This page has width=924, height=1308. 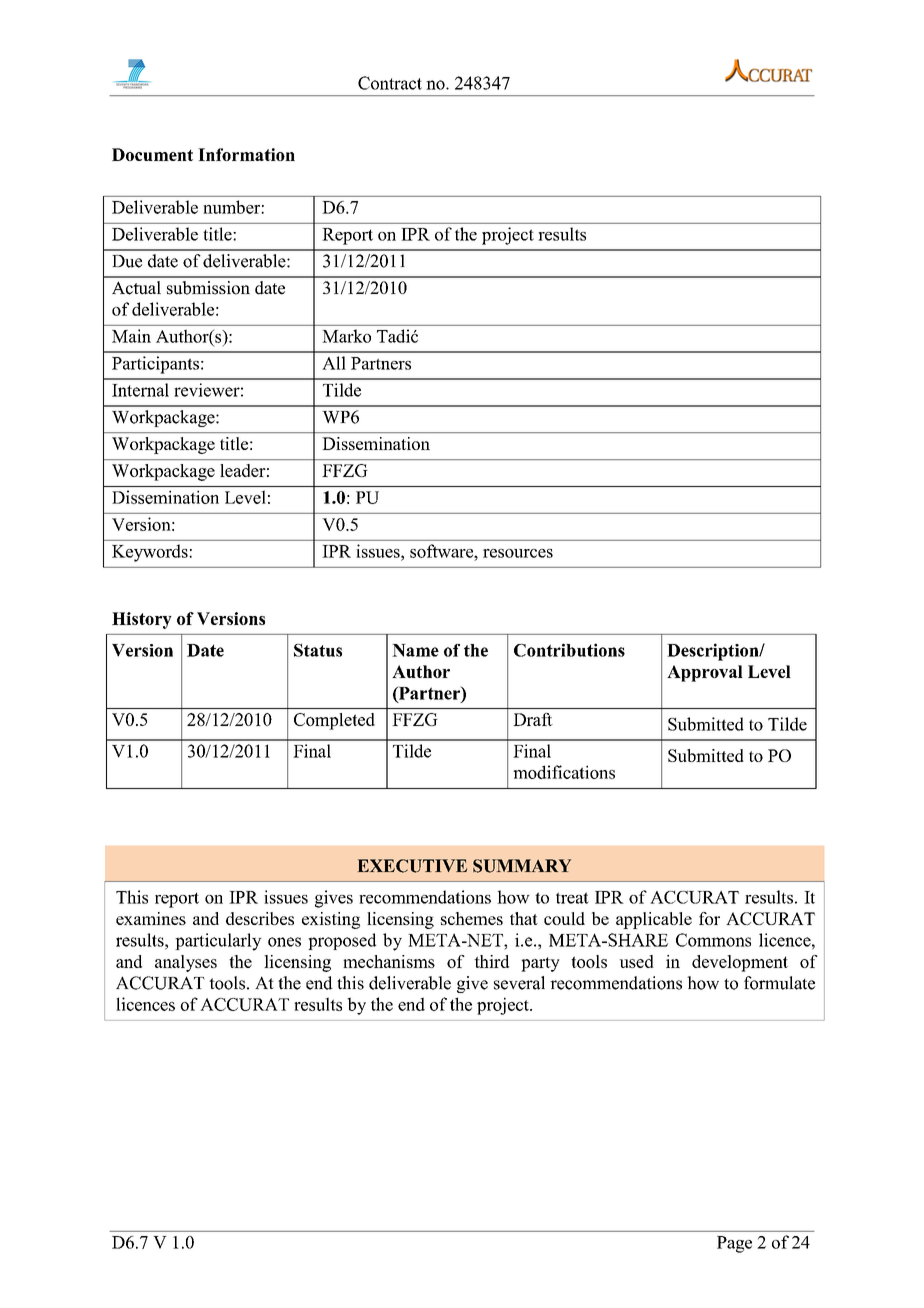 I want to click on History, so click(x=142, y=620).
